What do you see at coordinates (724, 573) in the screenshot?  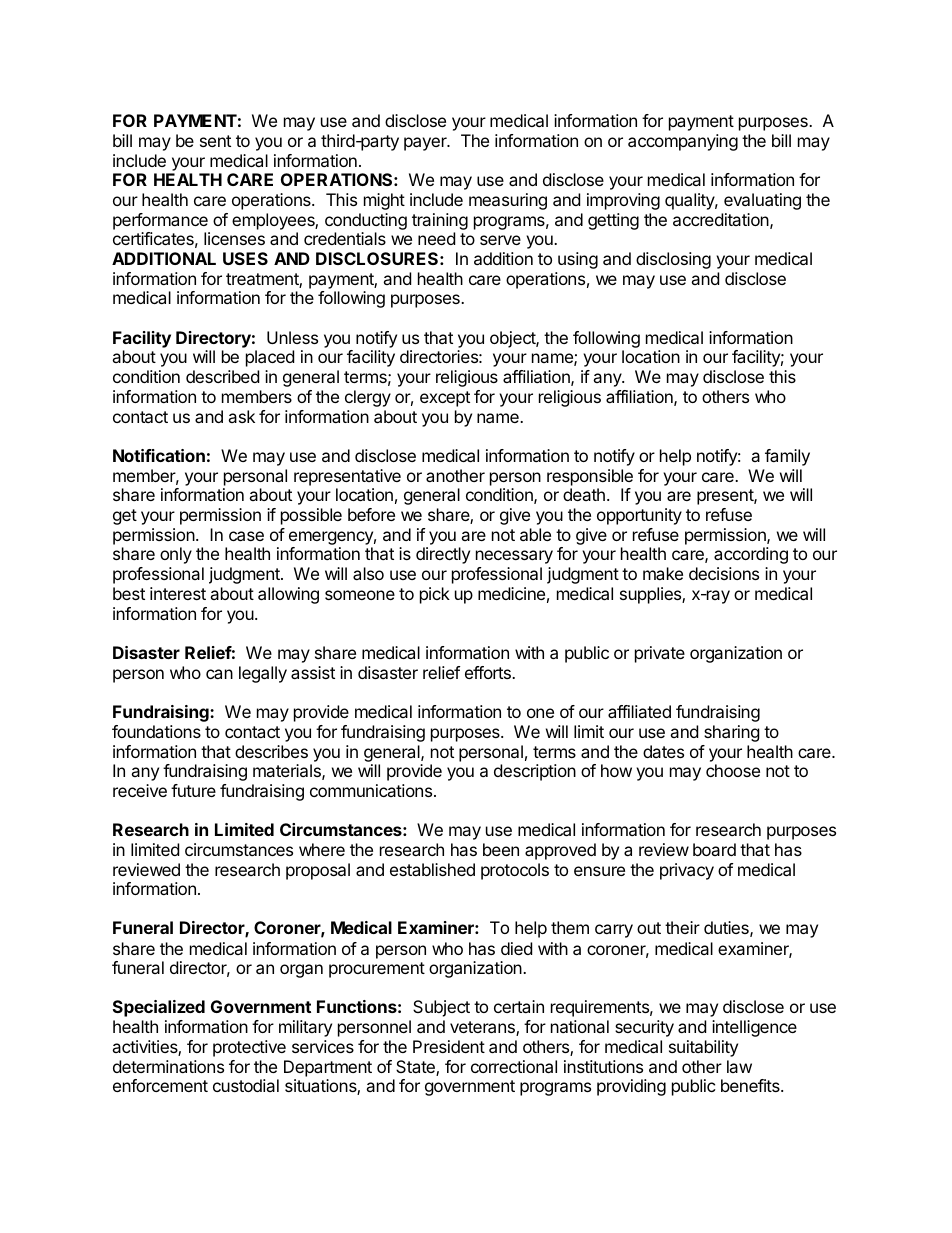 I see `decisions` at bounding box center [724, 573].
